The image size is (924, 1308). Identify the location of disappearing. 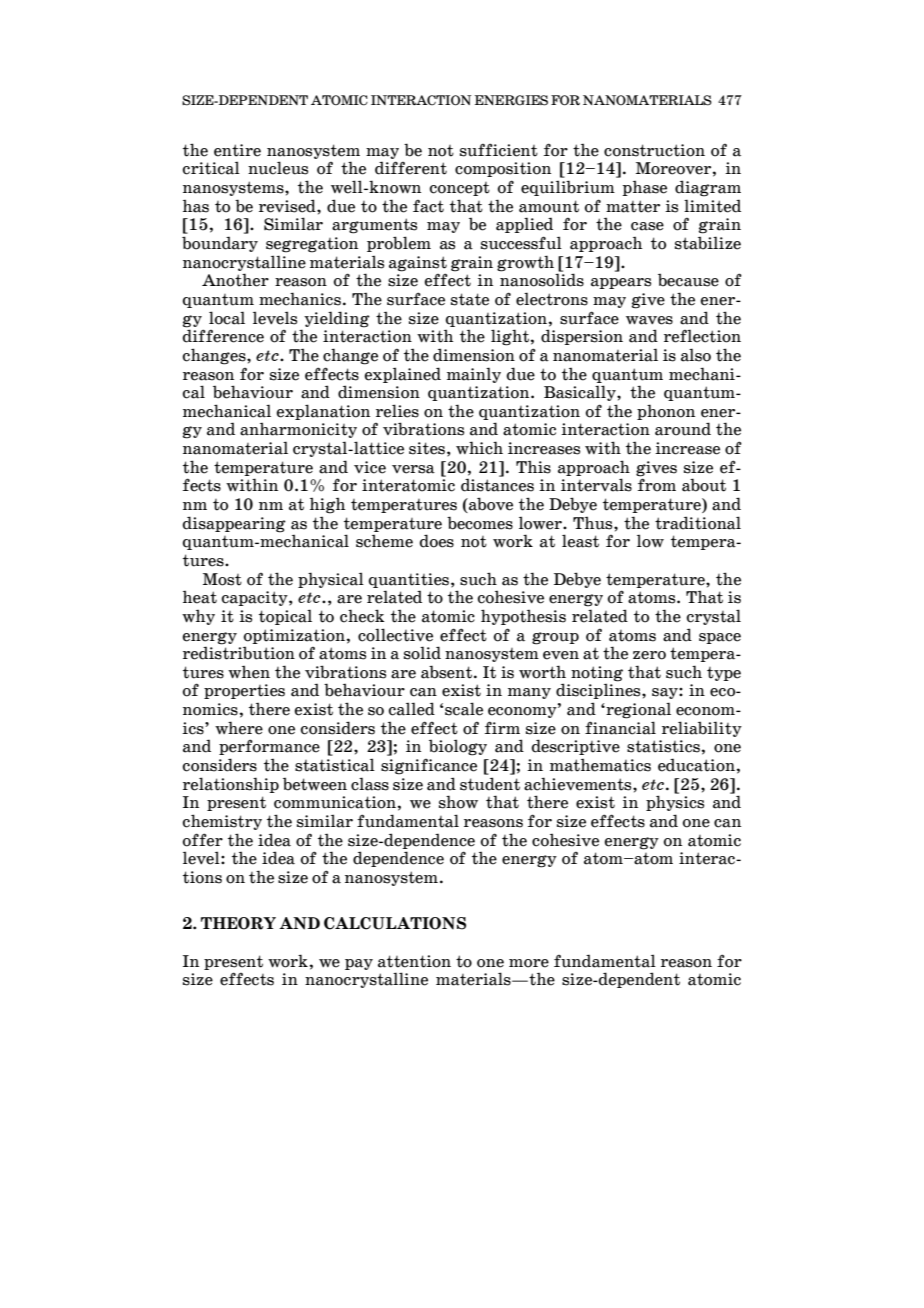
(234, 524).
